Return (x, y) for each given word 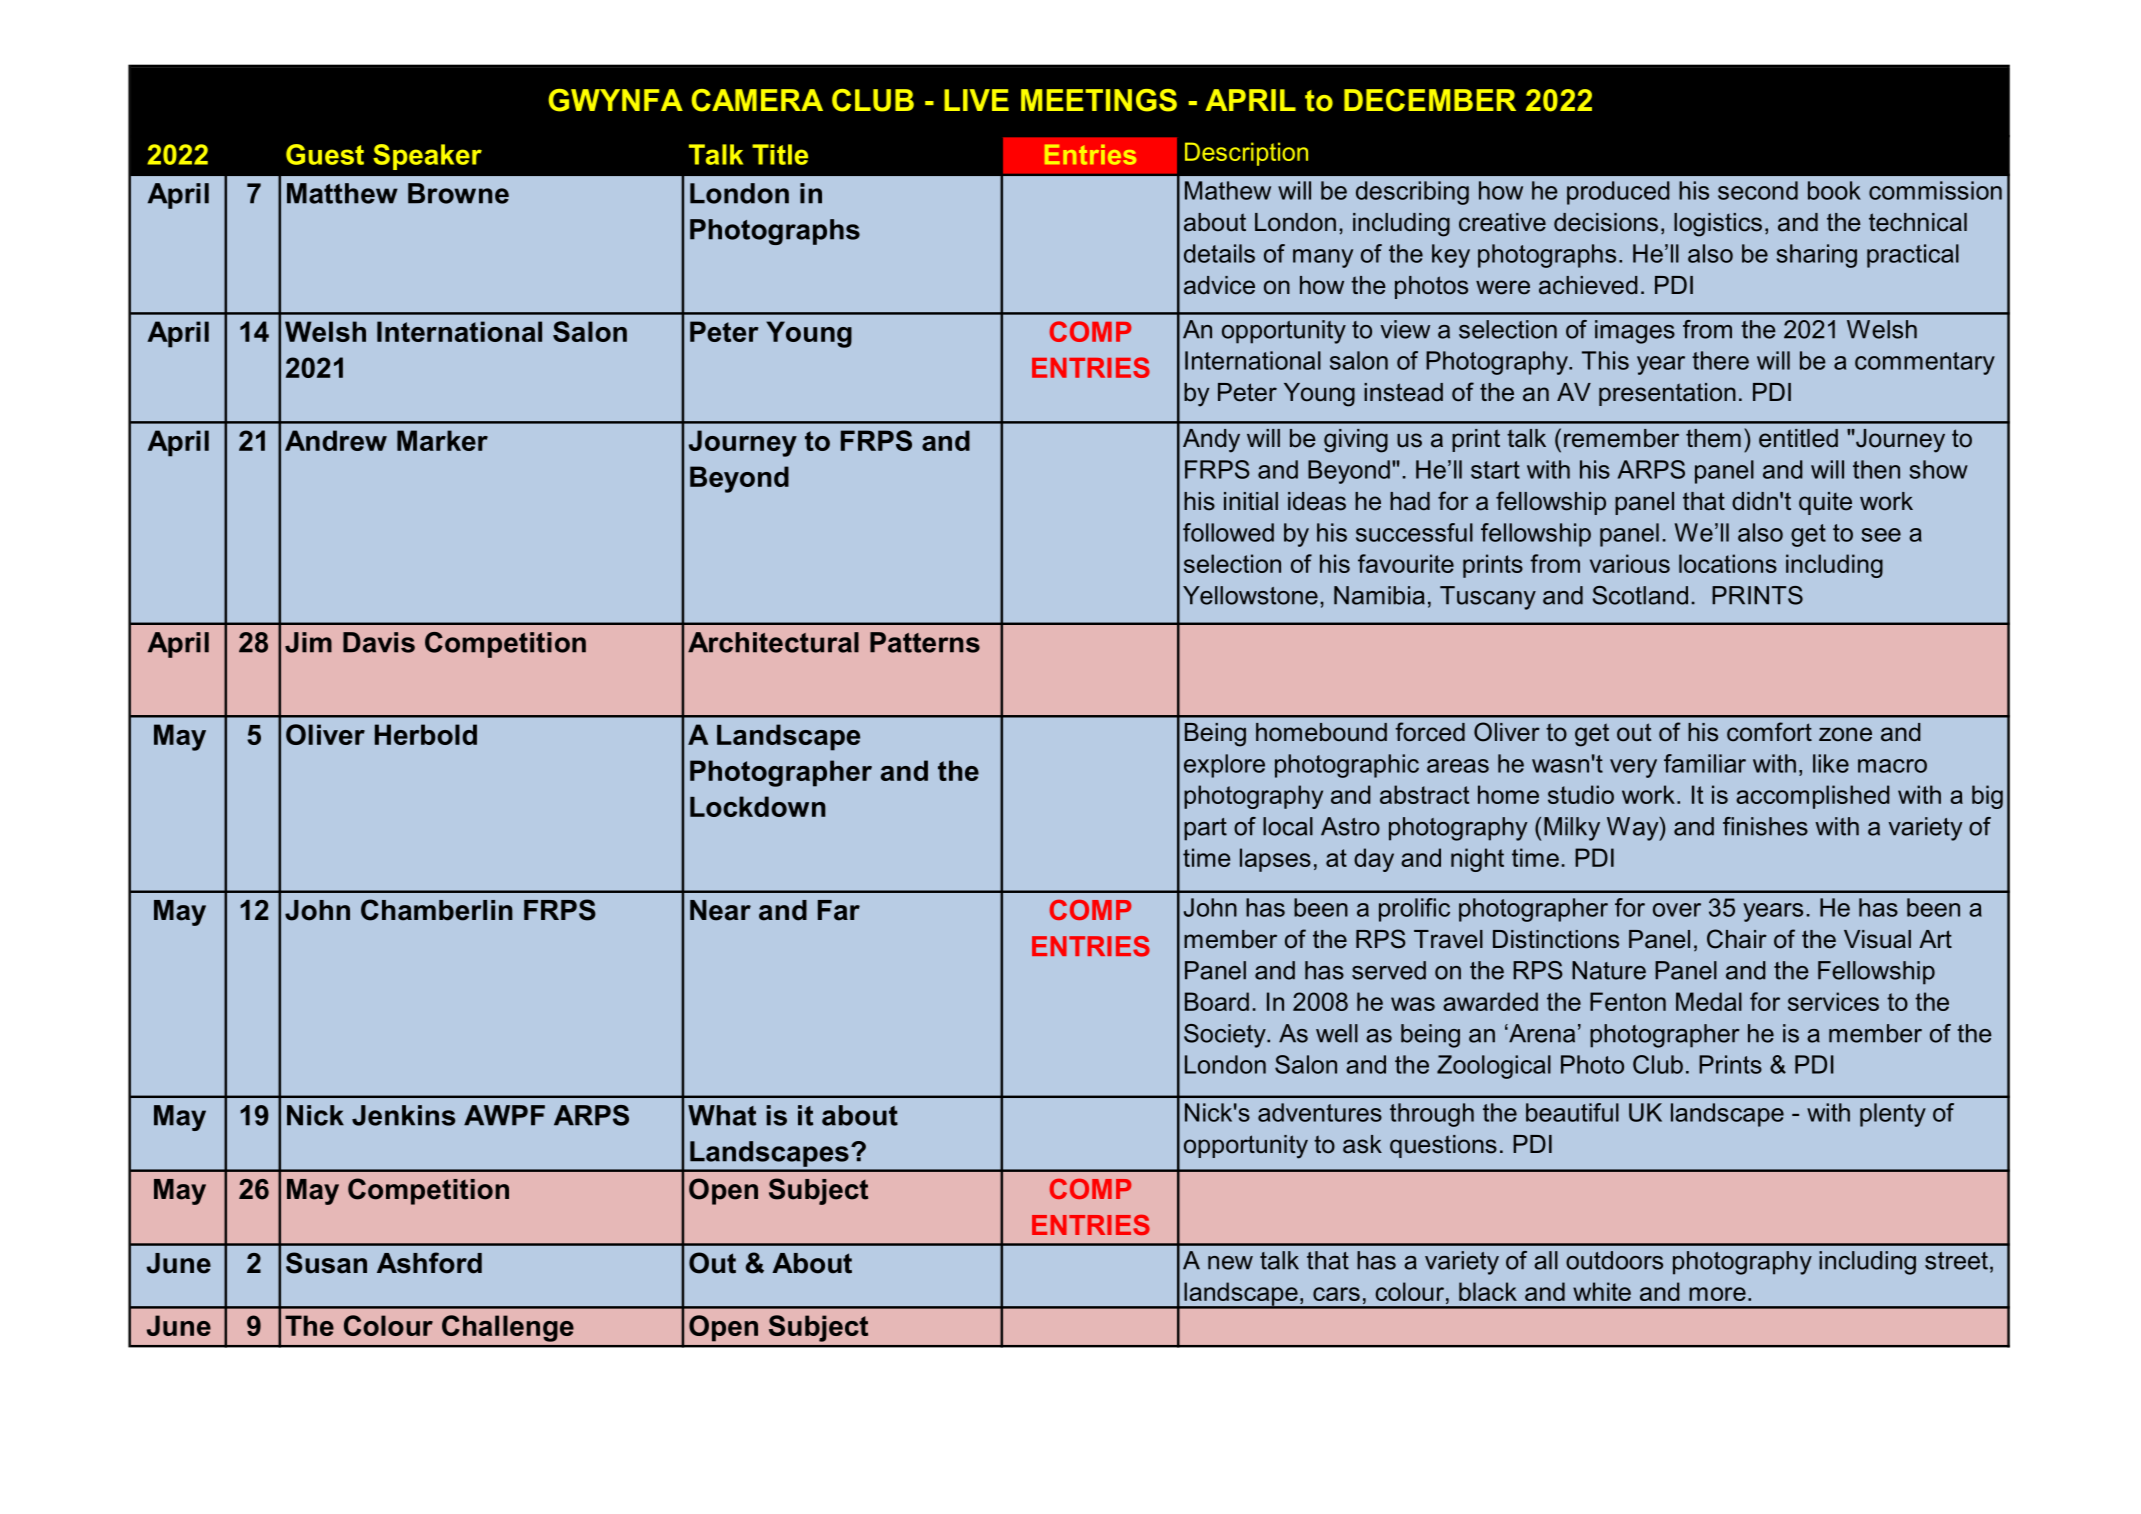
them (1713, 438)
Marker (442, 440)
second (1758, 190)
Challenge (508, 1328)
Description (1246, 154)
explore (1224, 766)
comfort (1769, 732)
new (1230, 1263)
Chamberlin (437, 910)
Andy (1211, 441)
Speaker (427, 157)
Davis (379, 642)
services (1833, 1001)
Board (1217, 1001)
